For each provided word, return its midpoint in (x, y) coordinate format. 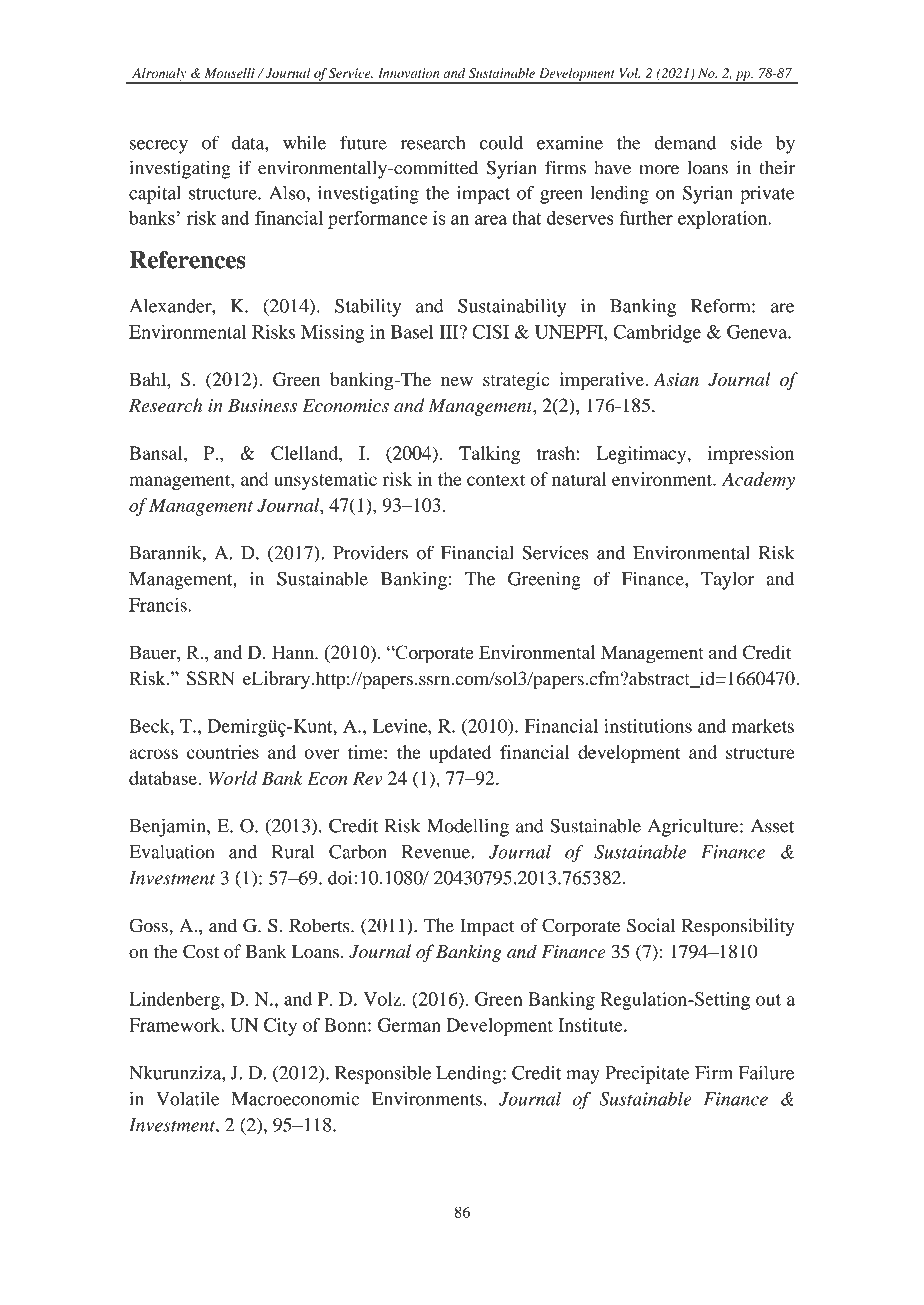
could (501, 143)
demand (685, 143)
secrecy (159, 147)
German (409, 1025)
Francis (159, 605)
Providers (370, 552)
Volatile (187, 1099)
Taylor (727, 581)
